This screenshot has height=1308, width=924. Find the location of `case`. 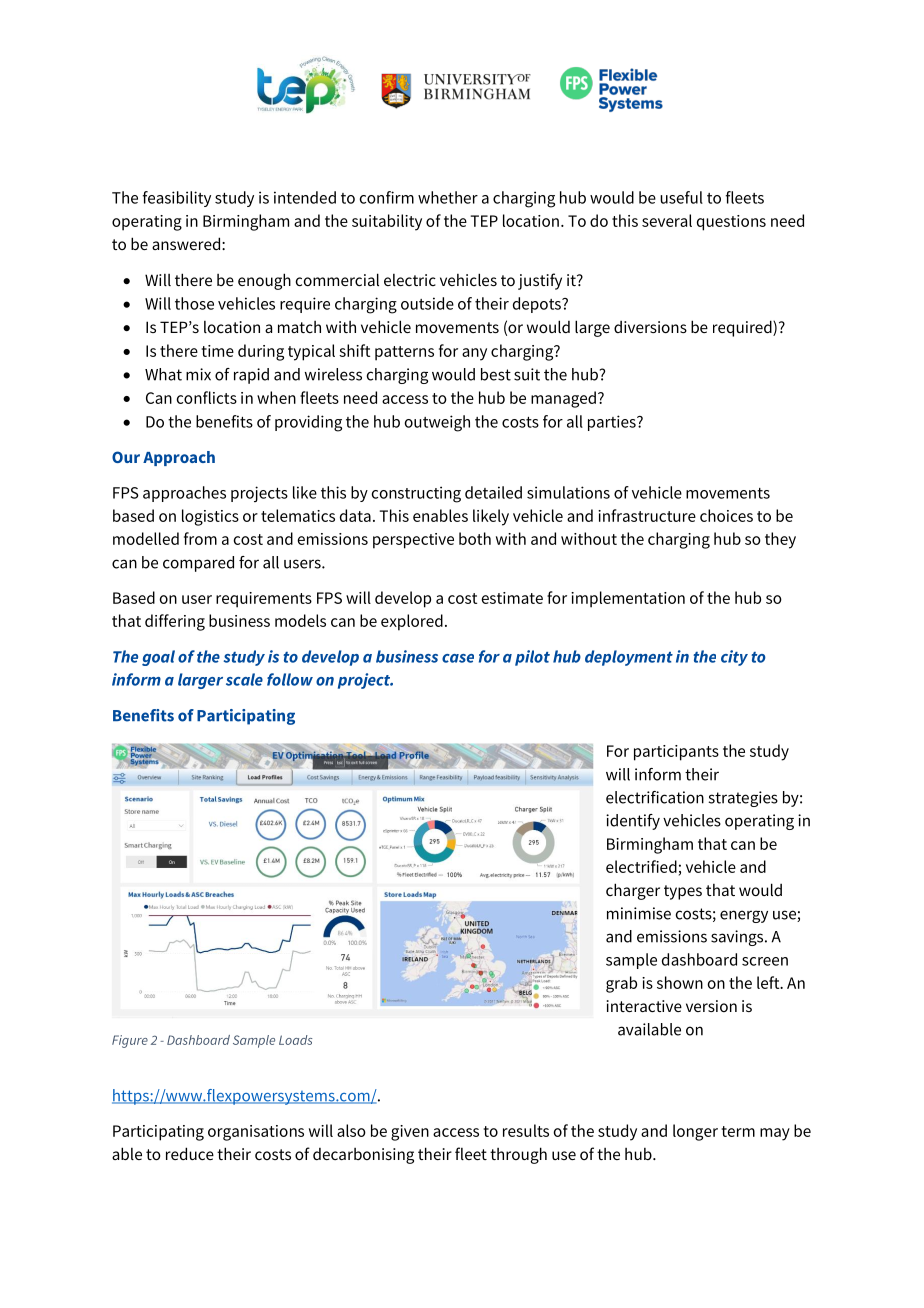

case is located at coordinates (458, 658).
